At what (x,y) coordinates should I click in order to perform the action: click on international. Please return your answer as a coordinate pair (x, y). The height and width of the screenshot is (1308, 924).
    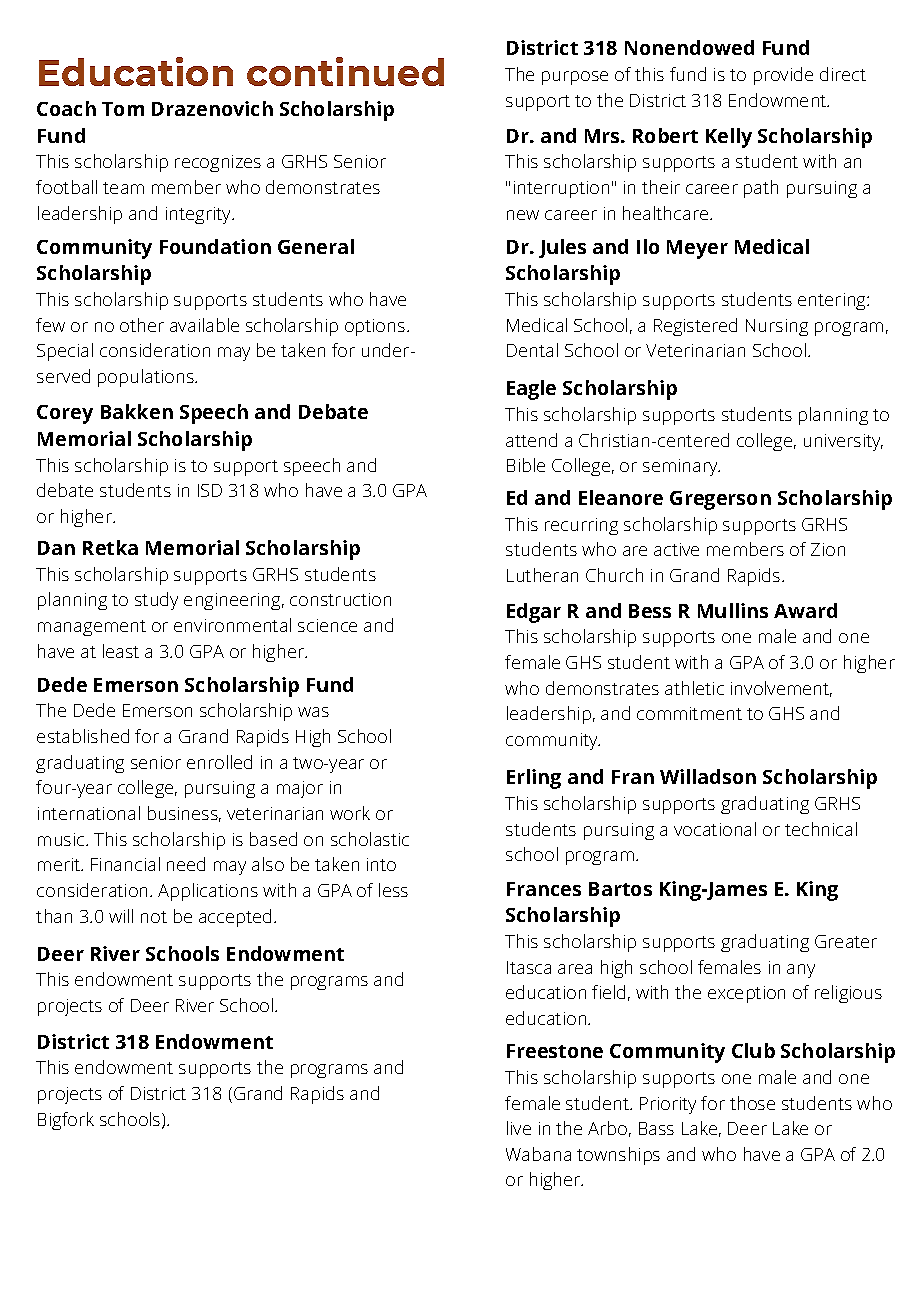
    Looking at the image, I should click on (89, 813).
